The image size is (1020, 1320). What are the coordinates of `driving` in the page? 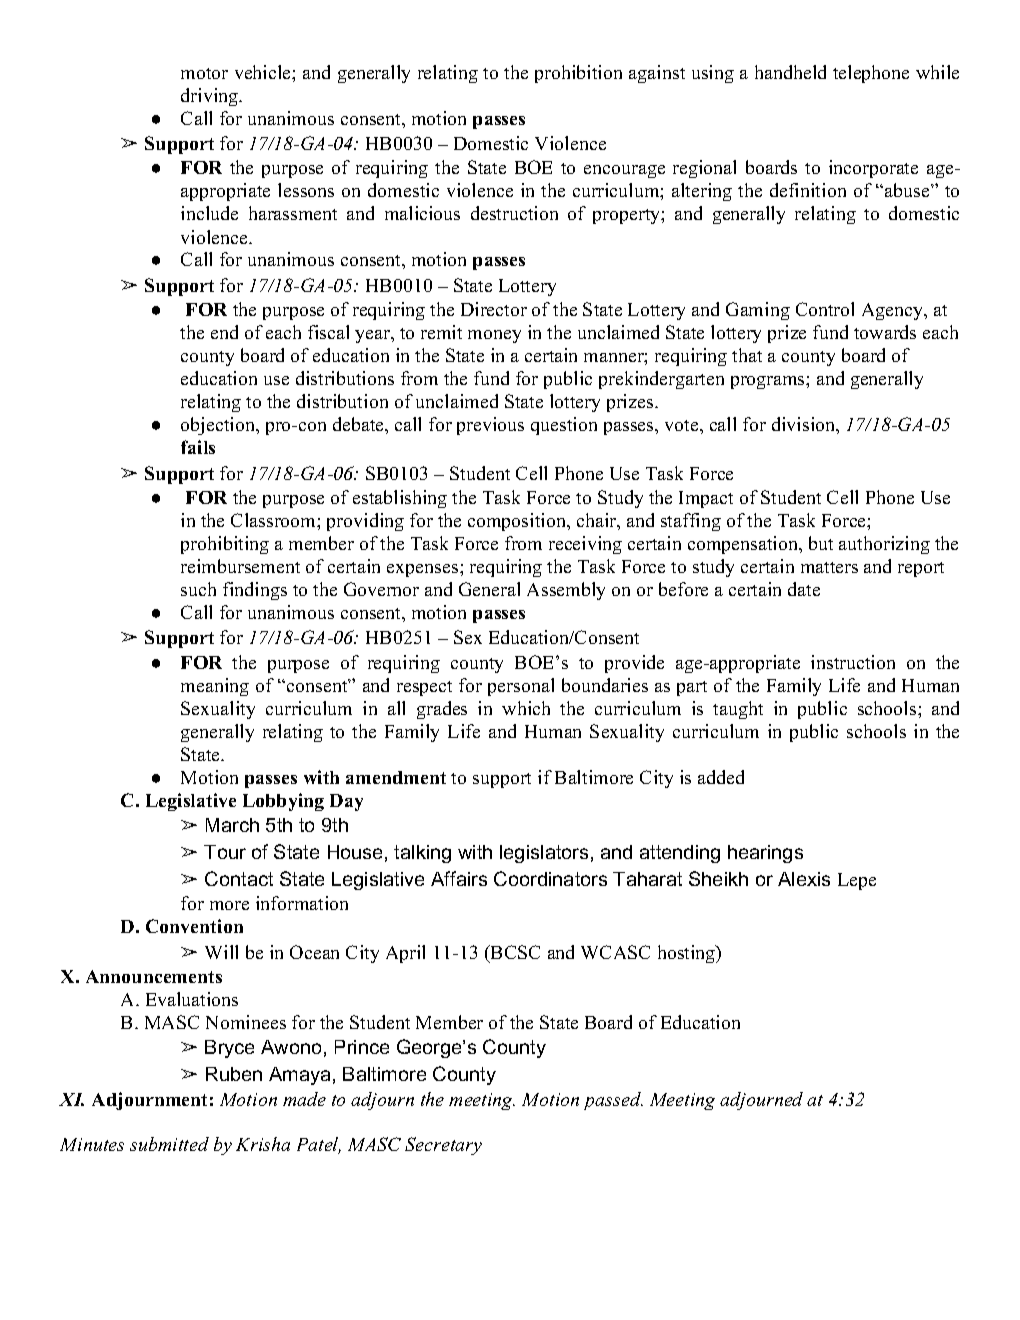 It's located at (211, 97).
